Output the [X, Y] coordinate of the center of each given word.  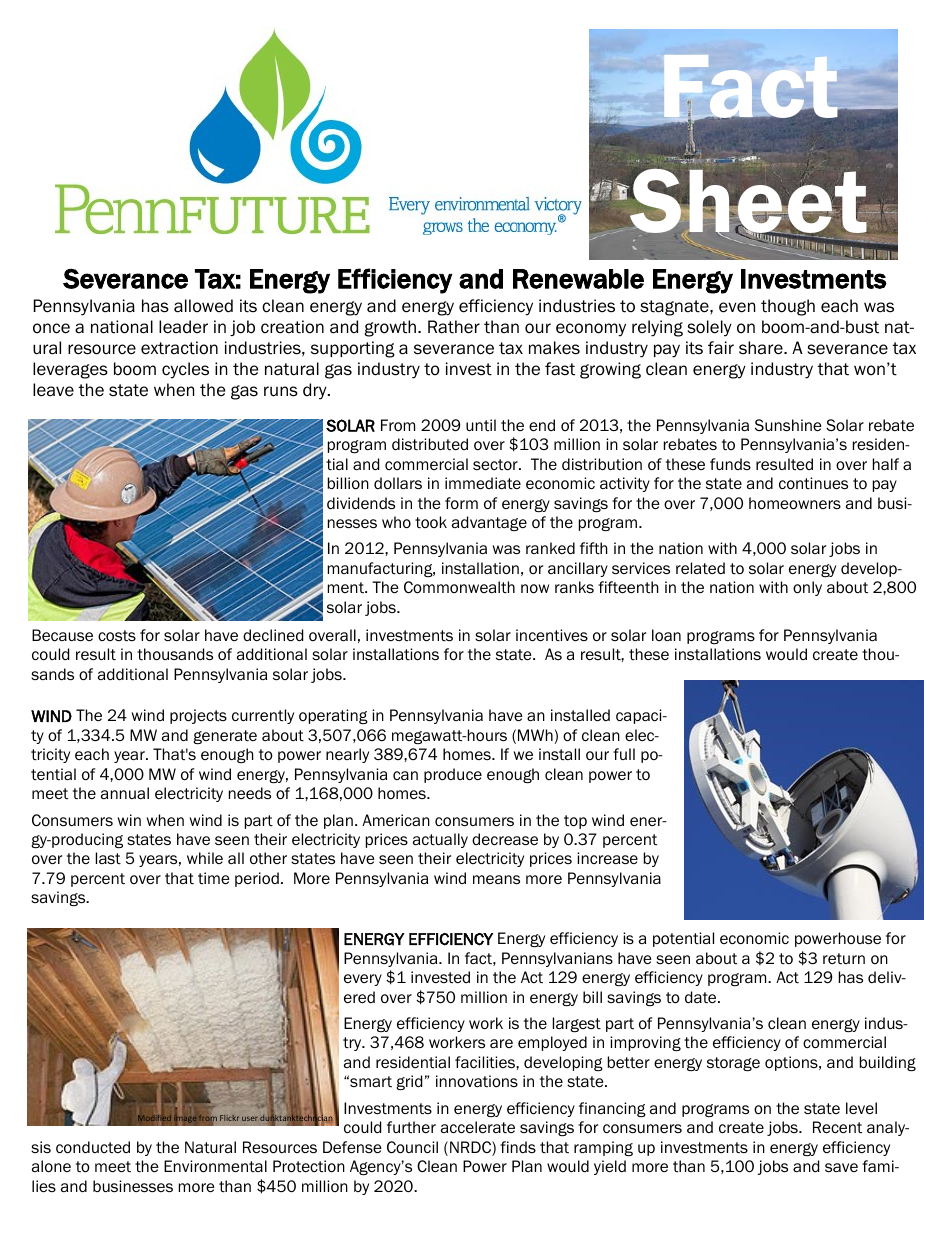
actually [440, 840]
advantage [489, 523]
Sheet [748, 201]
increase [607, 858]
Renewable [578, 279]
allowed [203, 306]
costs [117, 635]
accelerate [478, 1127]
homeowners [795, 503]
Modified [154, 1118]
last [108, 858]
